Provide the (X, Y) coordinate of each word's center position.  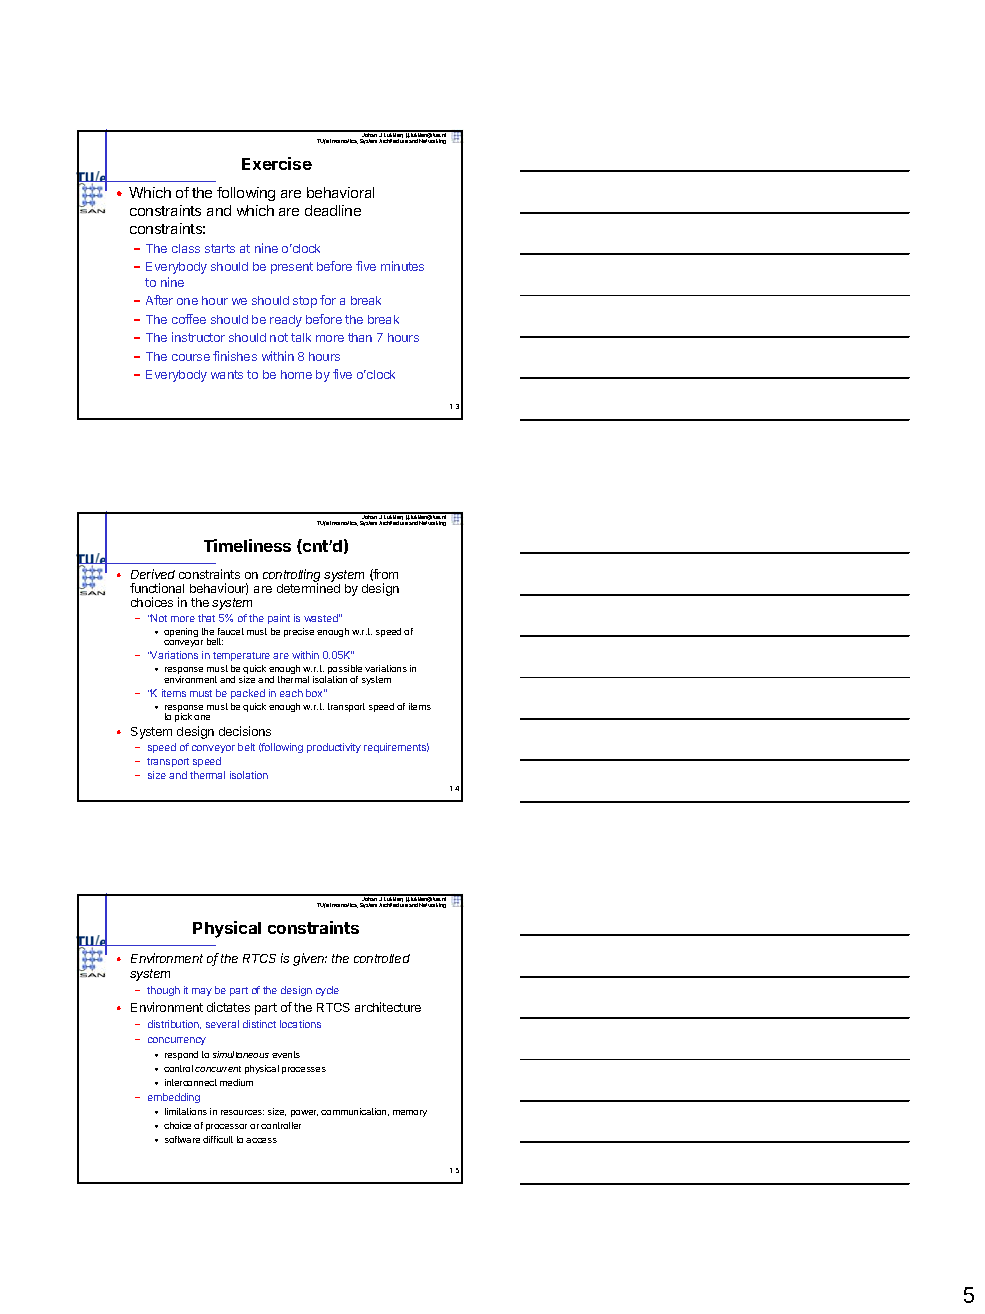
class (186, 248)
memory (410, 1113)
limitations (186, 1111)
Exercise (277, 163)
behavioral (340, 192)
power (304, 1113)
